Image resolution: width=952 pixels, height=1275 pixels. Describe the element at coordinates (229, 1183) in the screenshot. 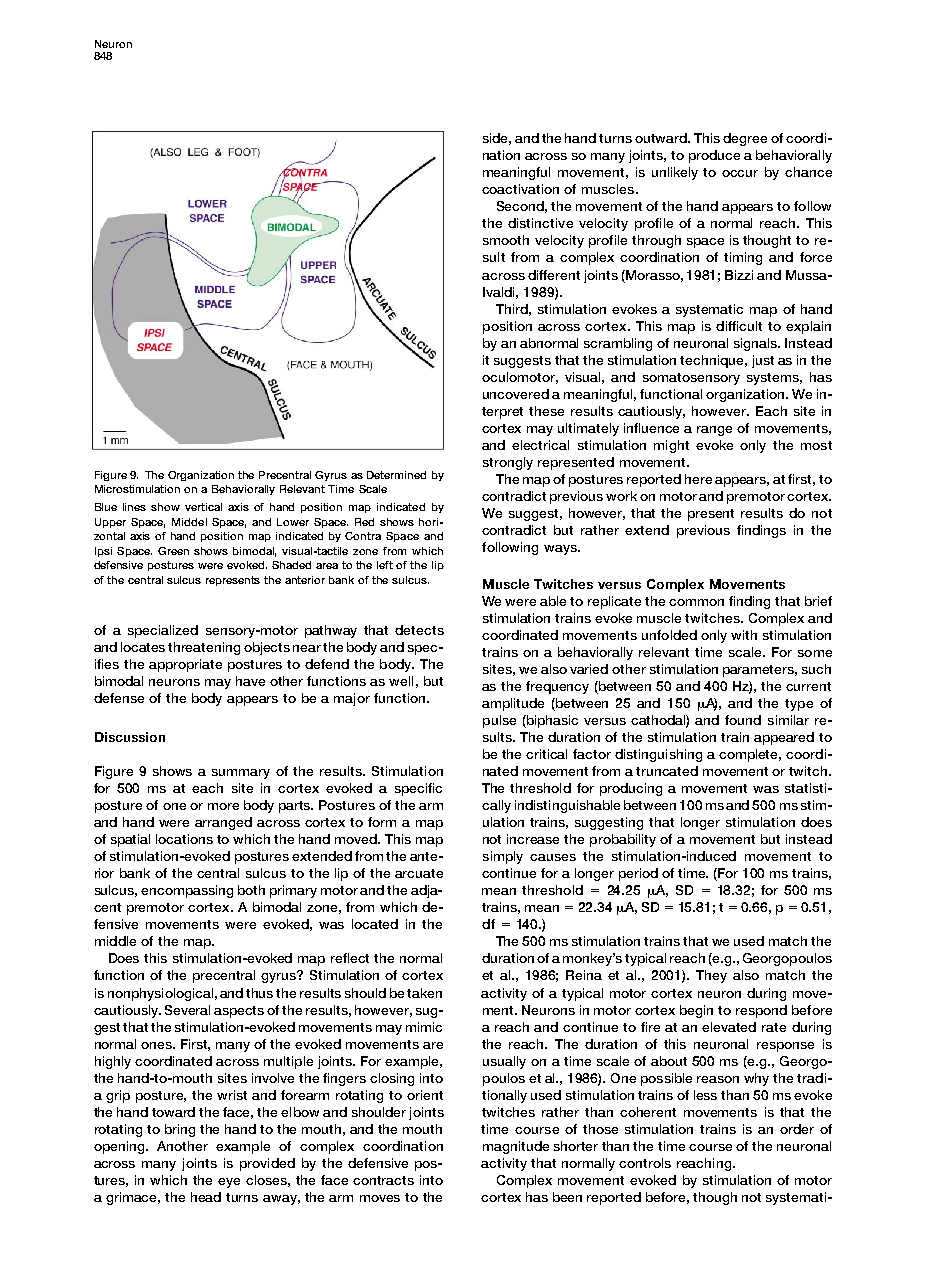

I see `eye` at that location.
